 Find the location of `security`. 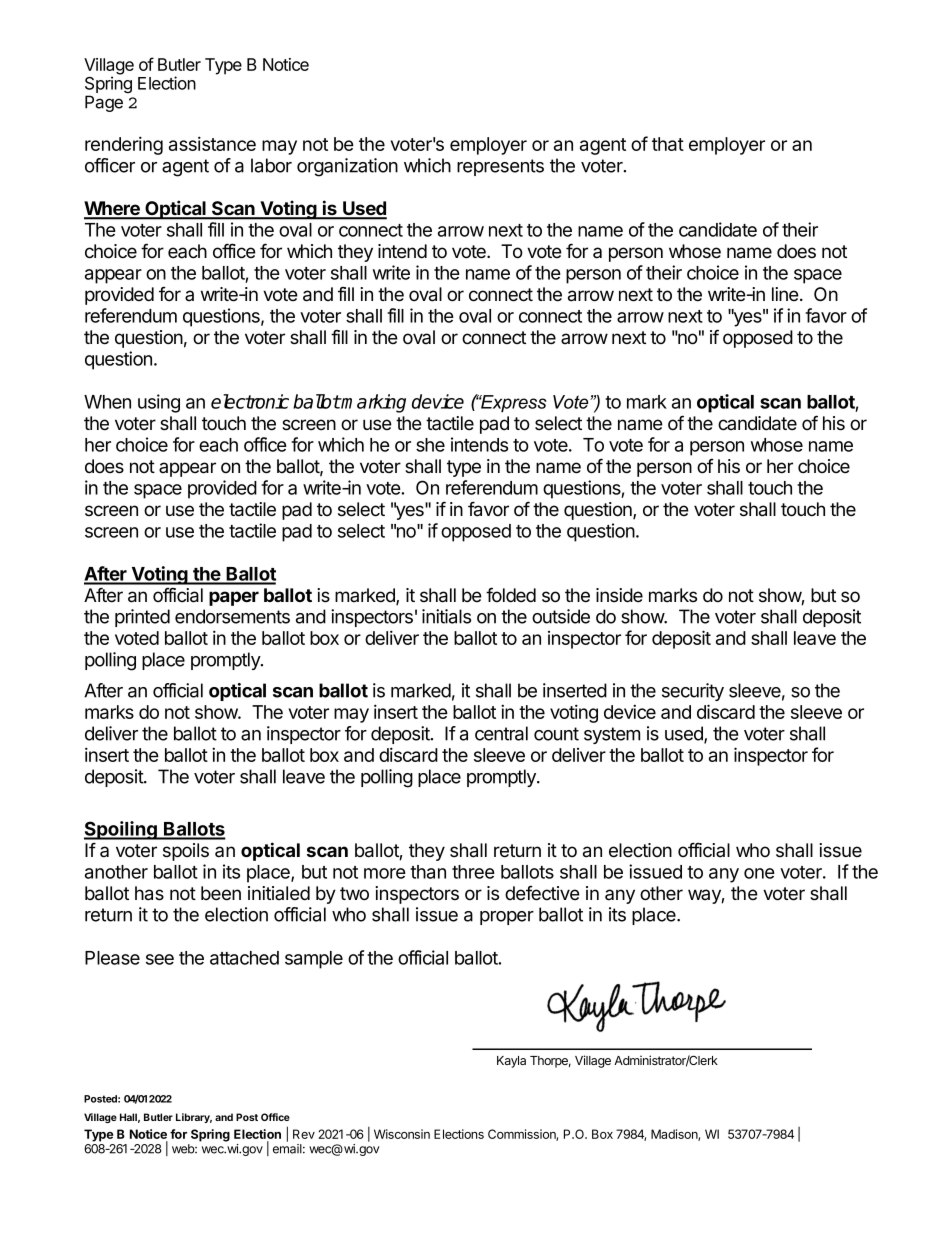

security is located at coordinates (693, 692).
